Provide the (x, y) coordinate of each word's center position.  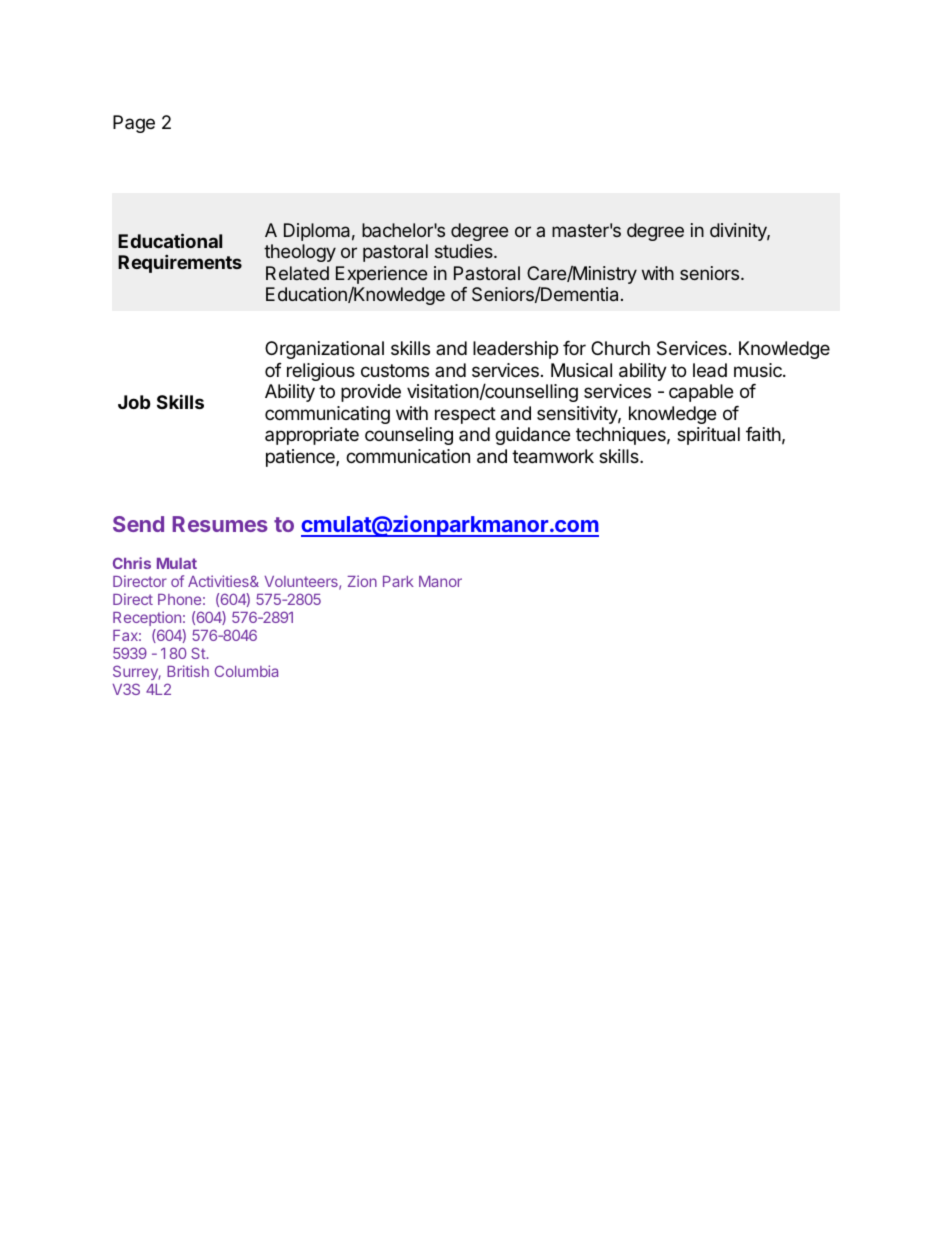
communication (408, 456)
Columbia (246, 671)
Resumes (220, 524)
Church (620, 348)
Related (297, 273)
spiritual (708, 436)
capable (701, 393)
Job (134, 402)
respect (465, 415)
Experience (381, 276)
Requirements (180, 264)
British (188, 671)
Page (134, 124)
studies (465, 251)
